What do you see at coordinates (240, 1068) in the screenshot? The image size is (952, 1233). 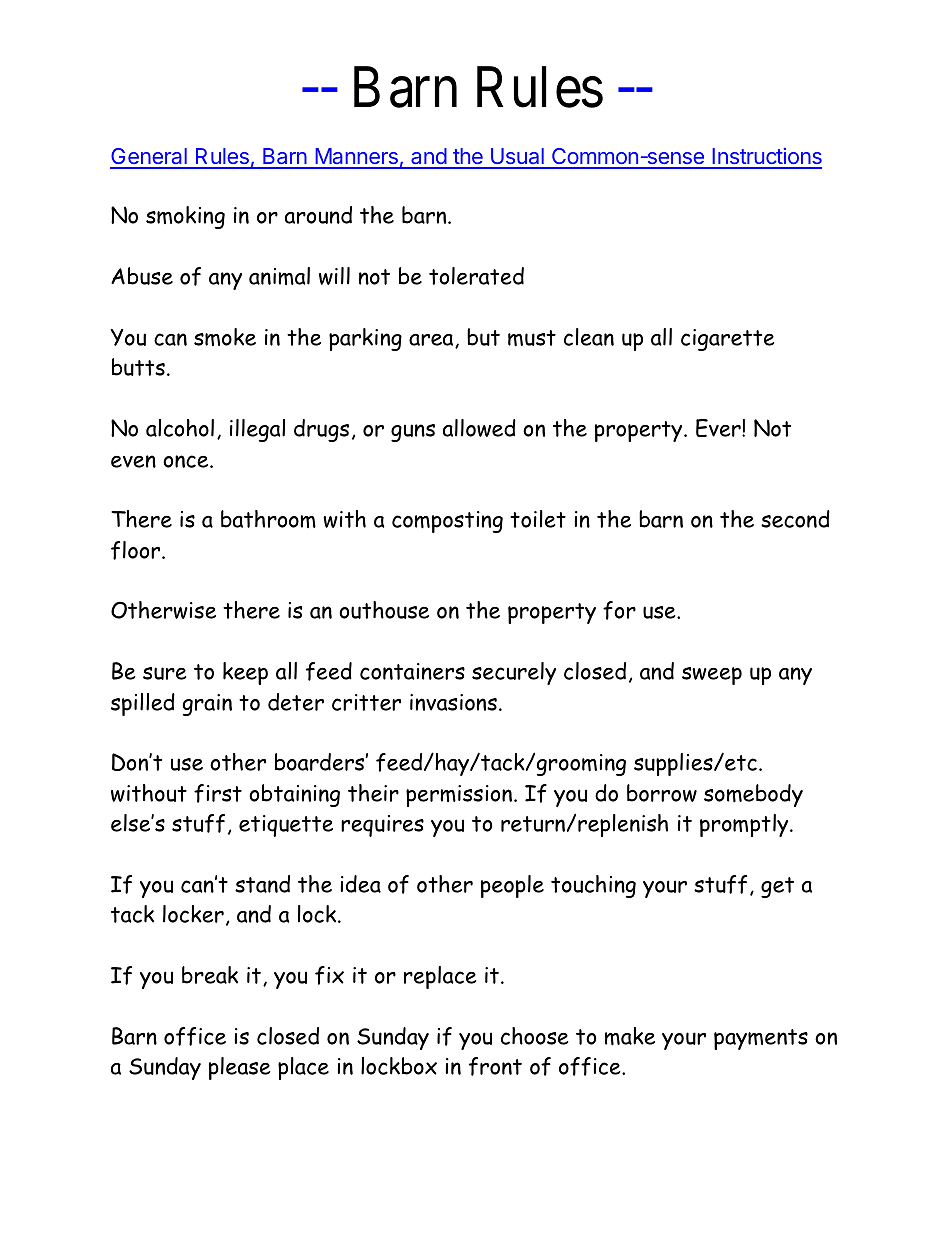 I see `please` at bounding box center [240, 1068].
